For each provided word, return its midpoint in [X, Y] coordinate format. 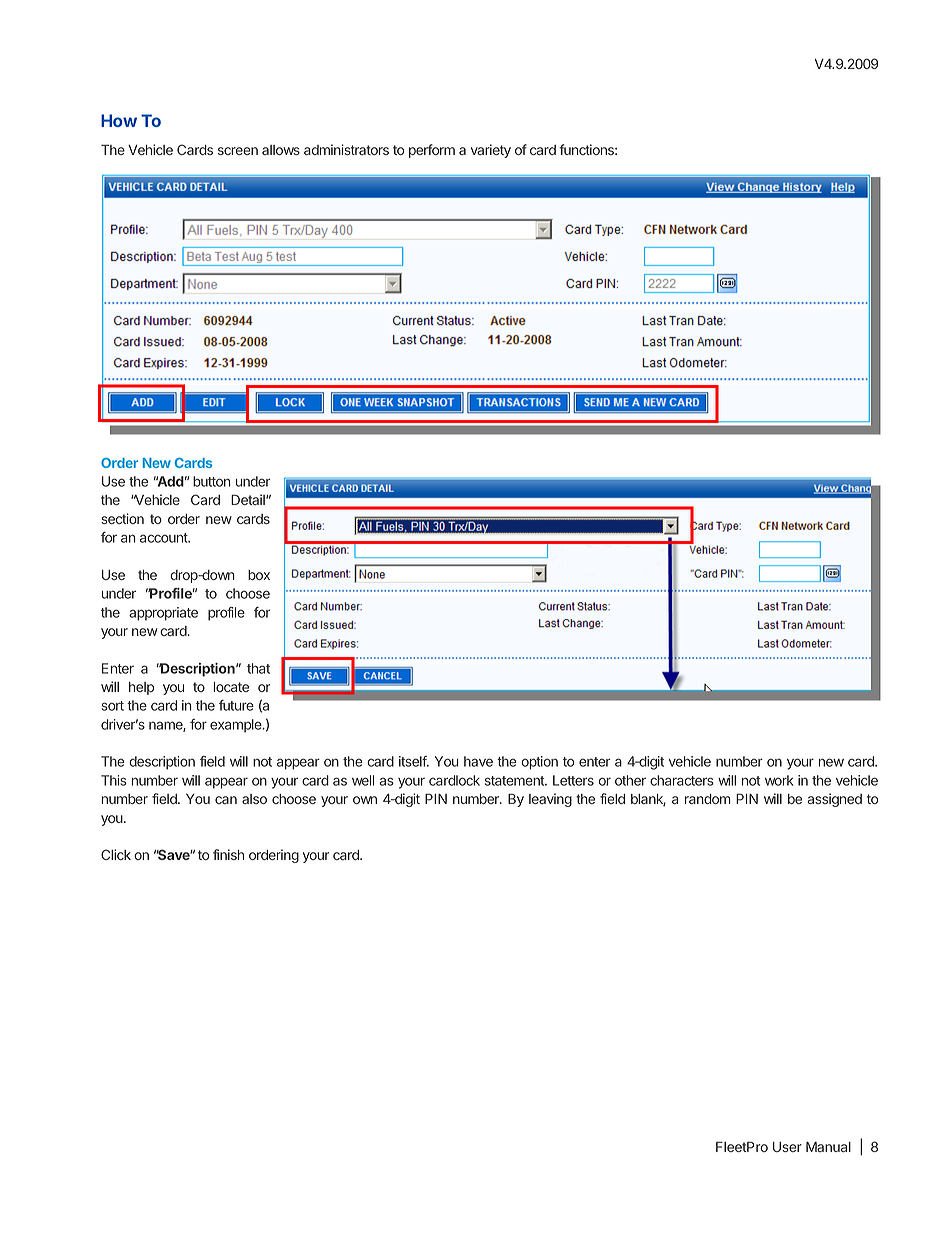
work [779, 780]
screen [238, 151]
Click [116, 854]
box [259, 575]
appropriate [163, 614]
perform [432, 151]
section [122, 518]
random [707, 799]
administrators [346, 149]
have [478, 761]
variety [491, 151]
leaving [550, 800]
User [787, 1147]
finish [228, 854]
